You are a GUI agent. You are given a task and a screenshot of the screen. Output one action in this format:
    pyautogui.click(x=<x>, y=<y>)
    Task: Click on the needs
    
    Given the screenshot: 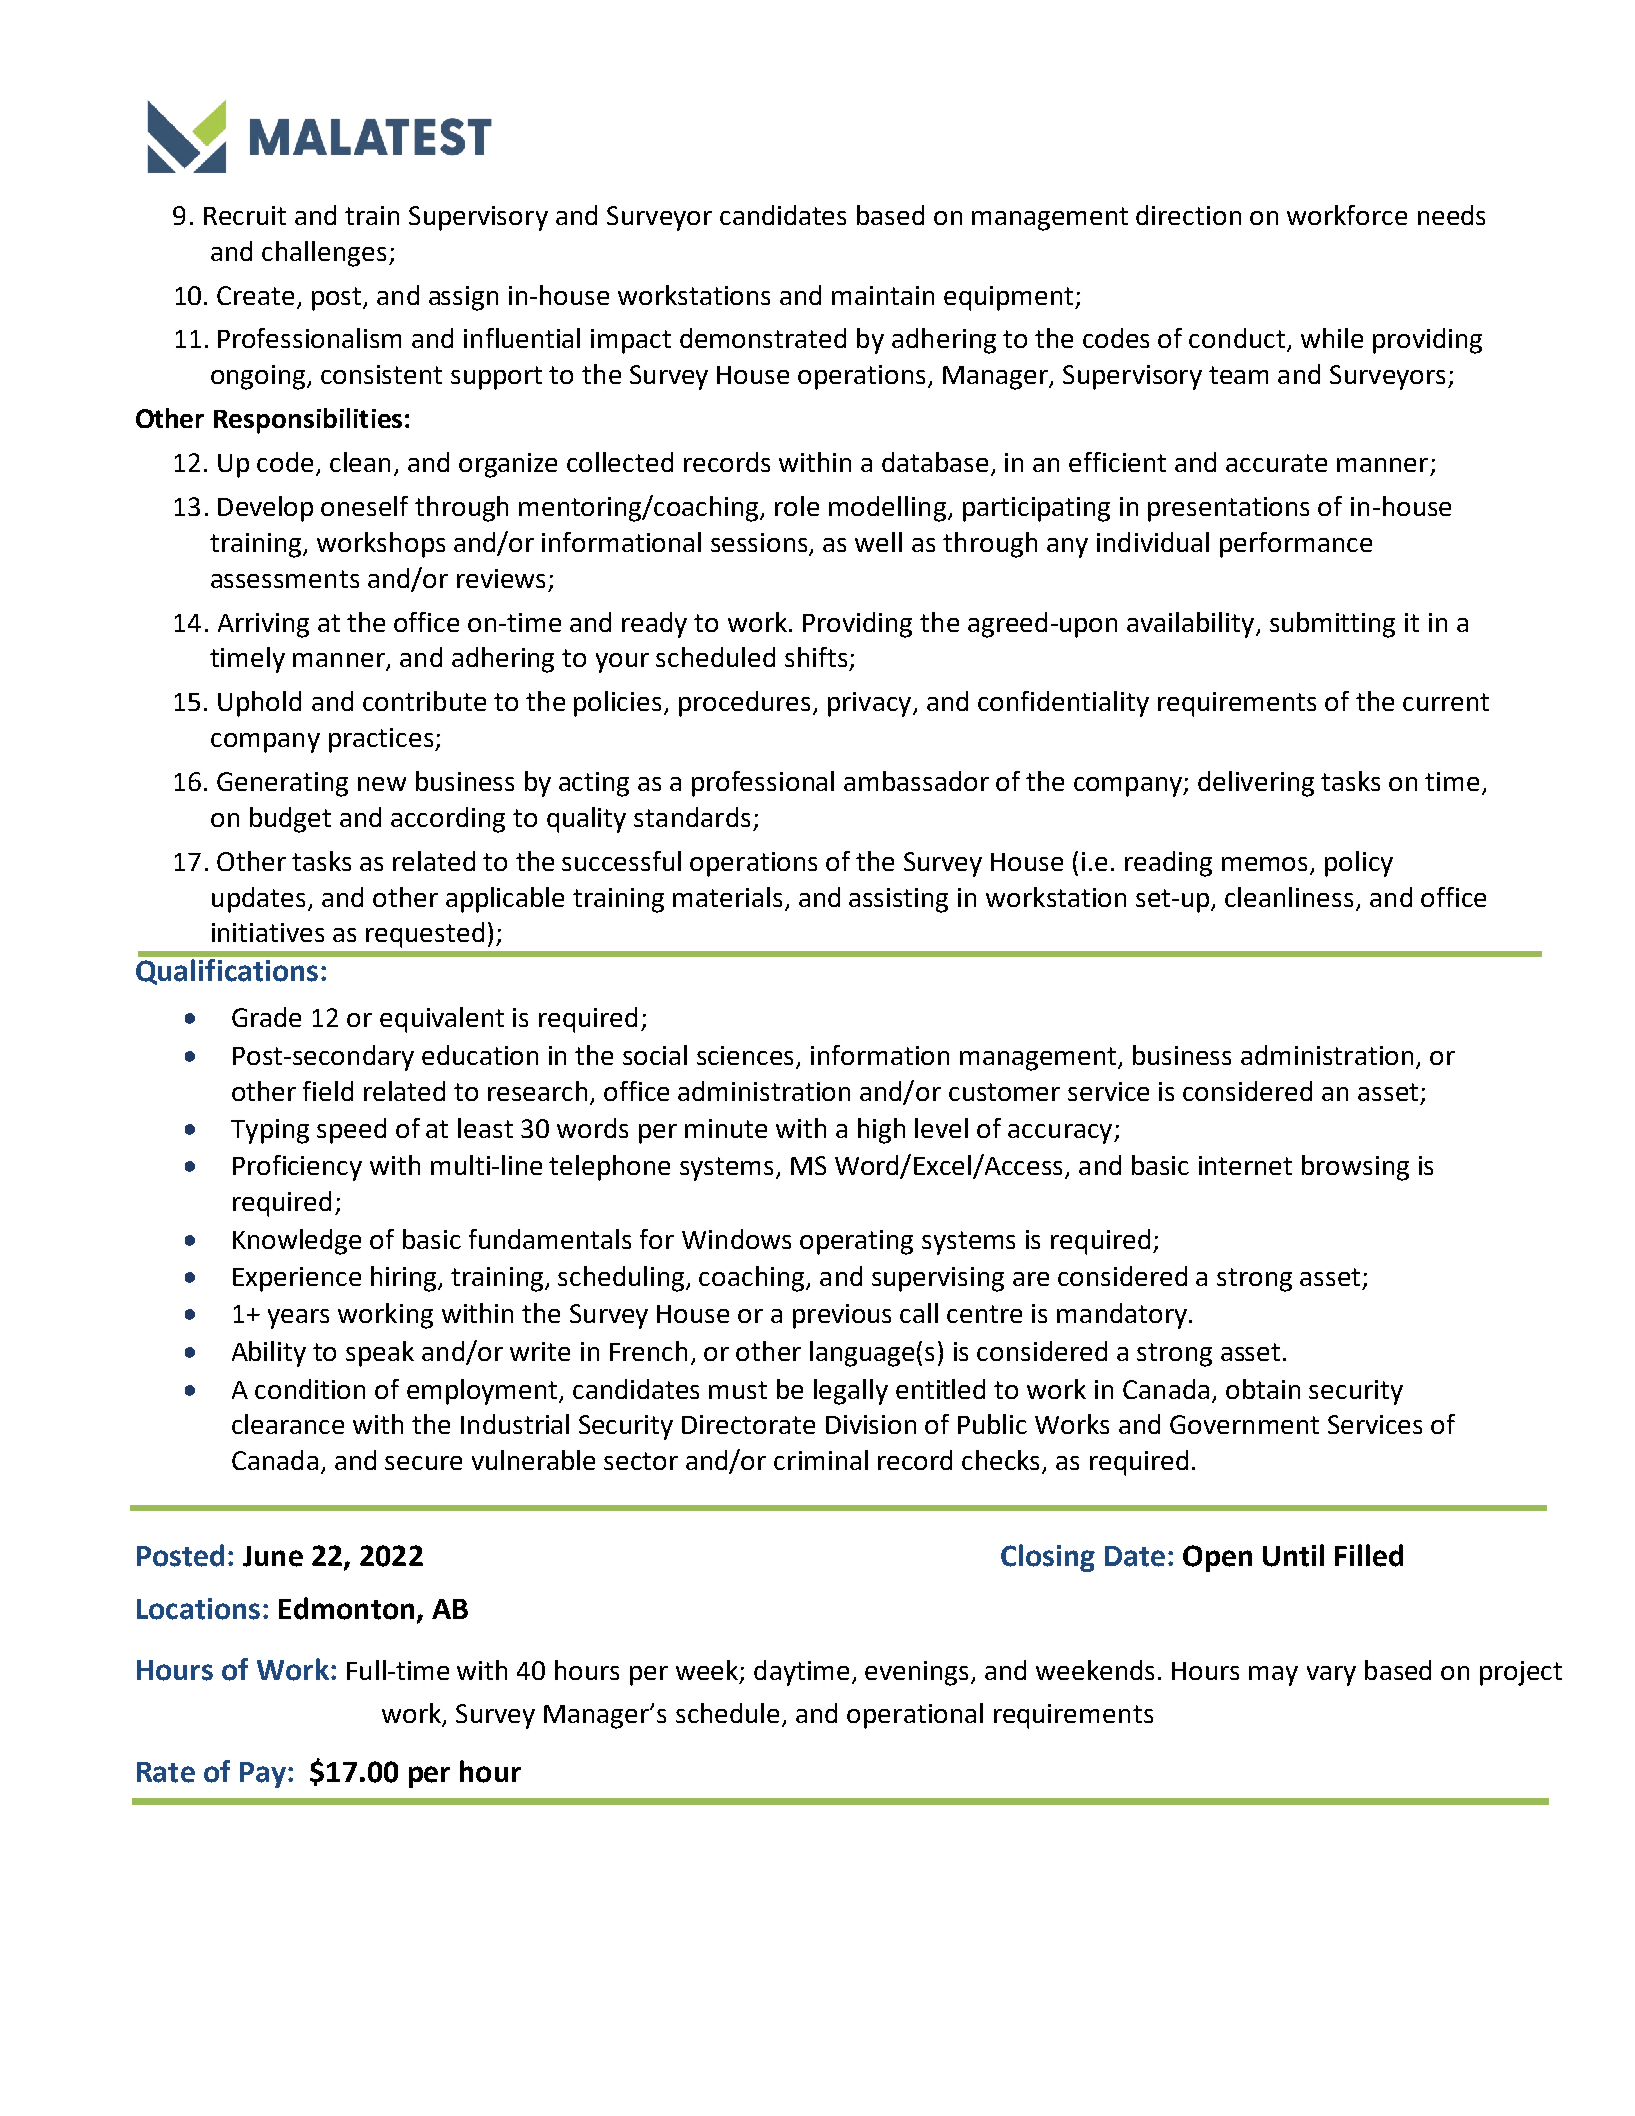 What is the action you would take?
    pyautogui.click(x=1451, y=215)
